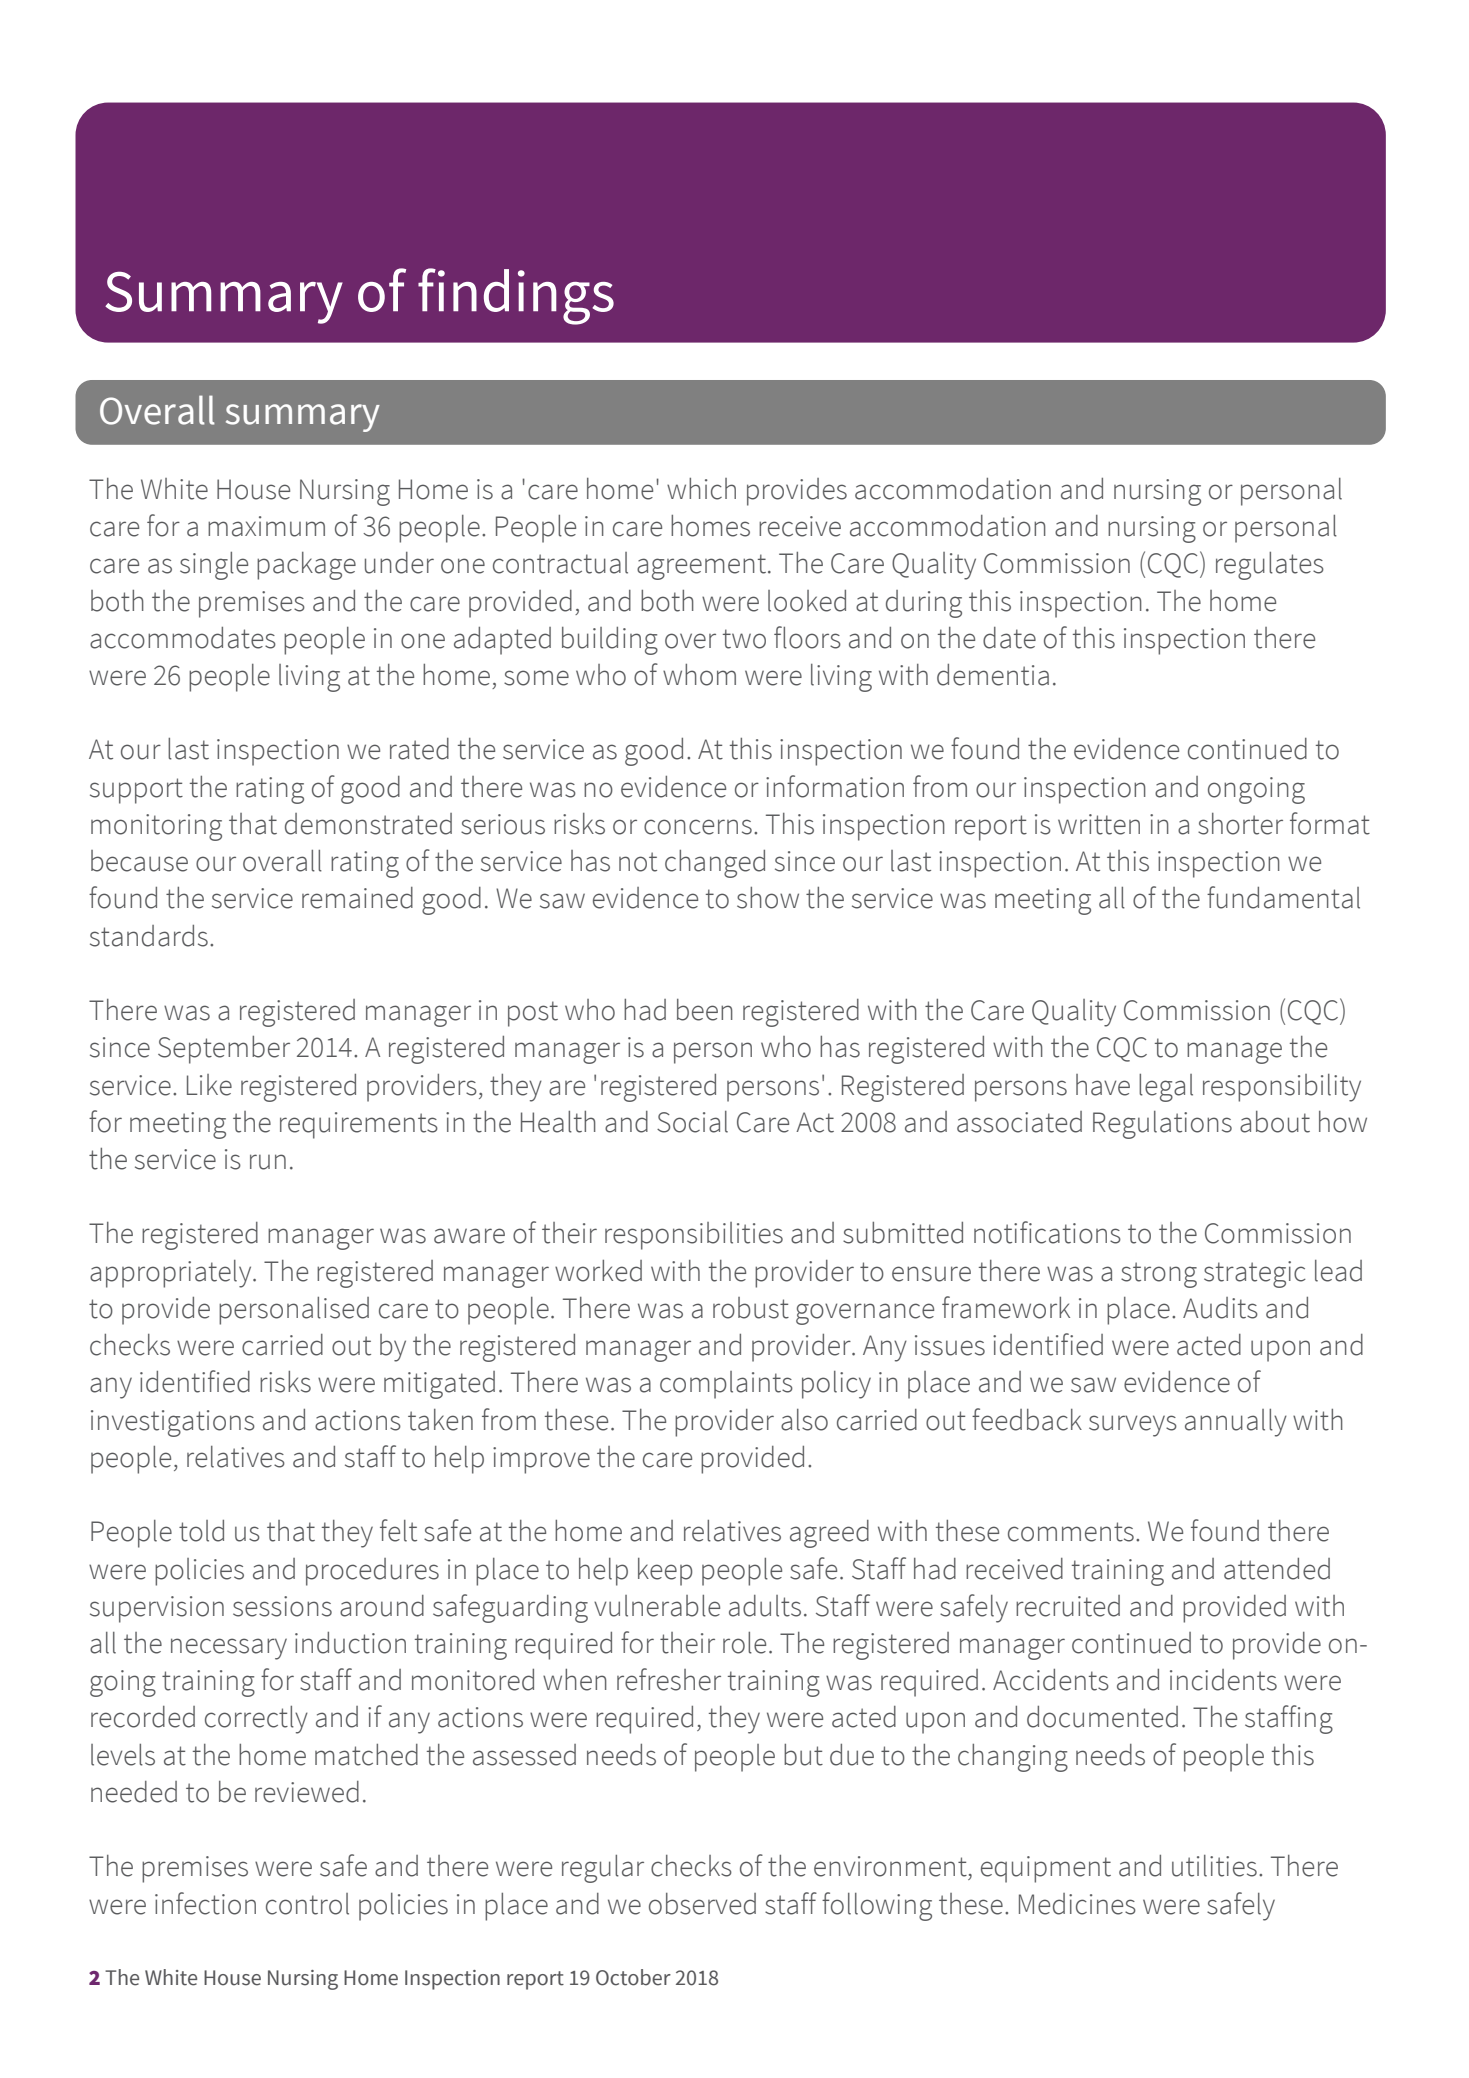 The image size is (1469, 2078). What do you see at coordinates (715, 864) in the screenshot?
I see `changed` at bounding box center [715, 864].
